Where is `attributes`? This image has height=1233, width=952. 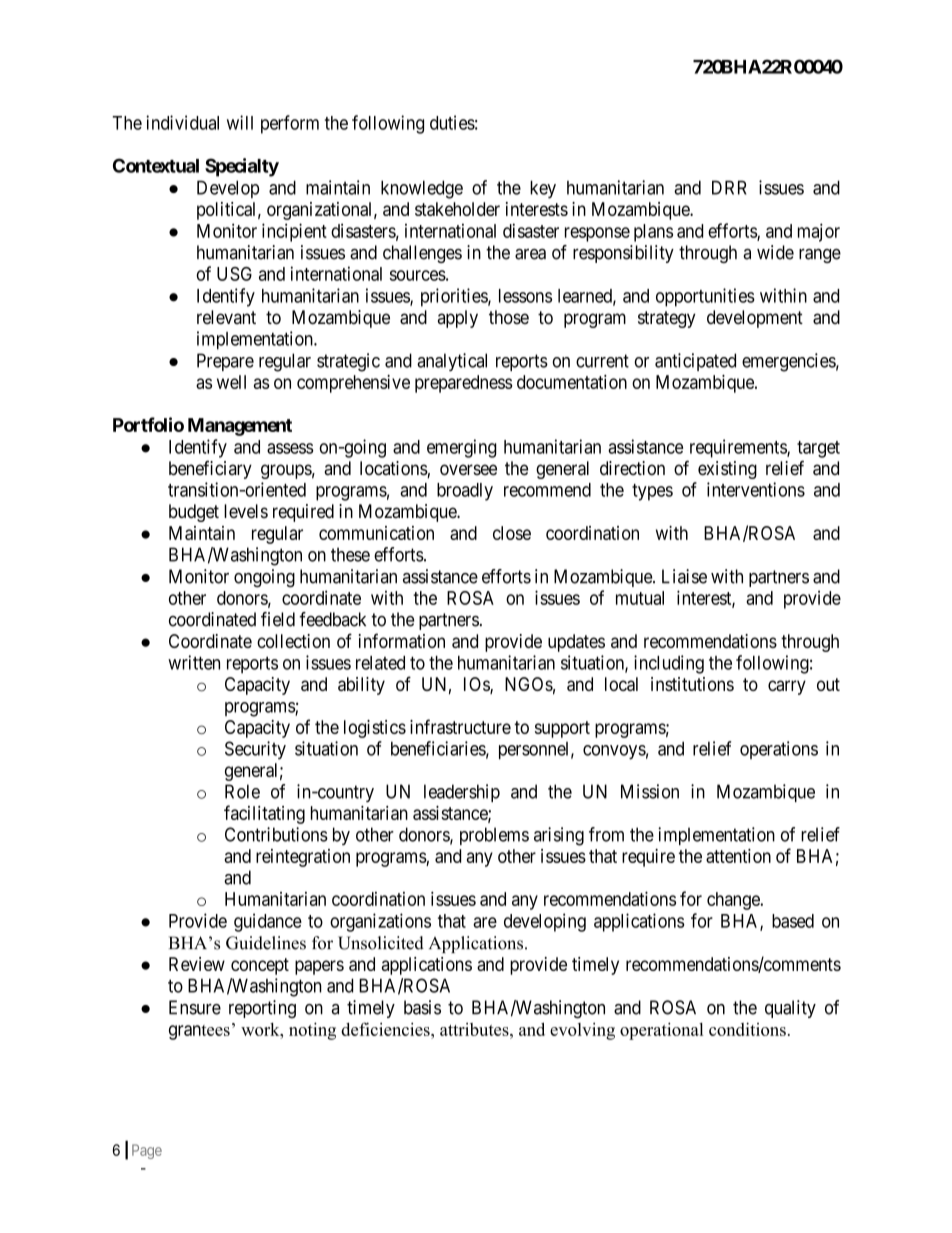
attributes is located at coordinates (475, 1029).
